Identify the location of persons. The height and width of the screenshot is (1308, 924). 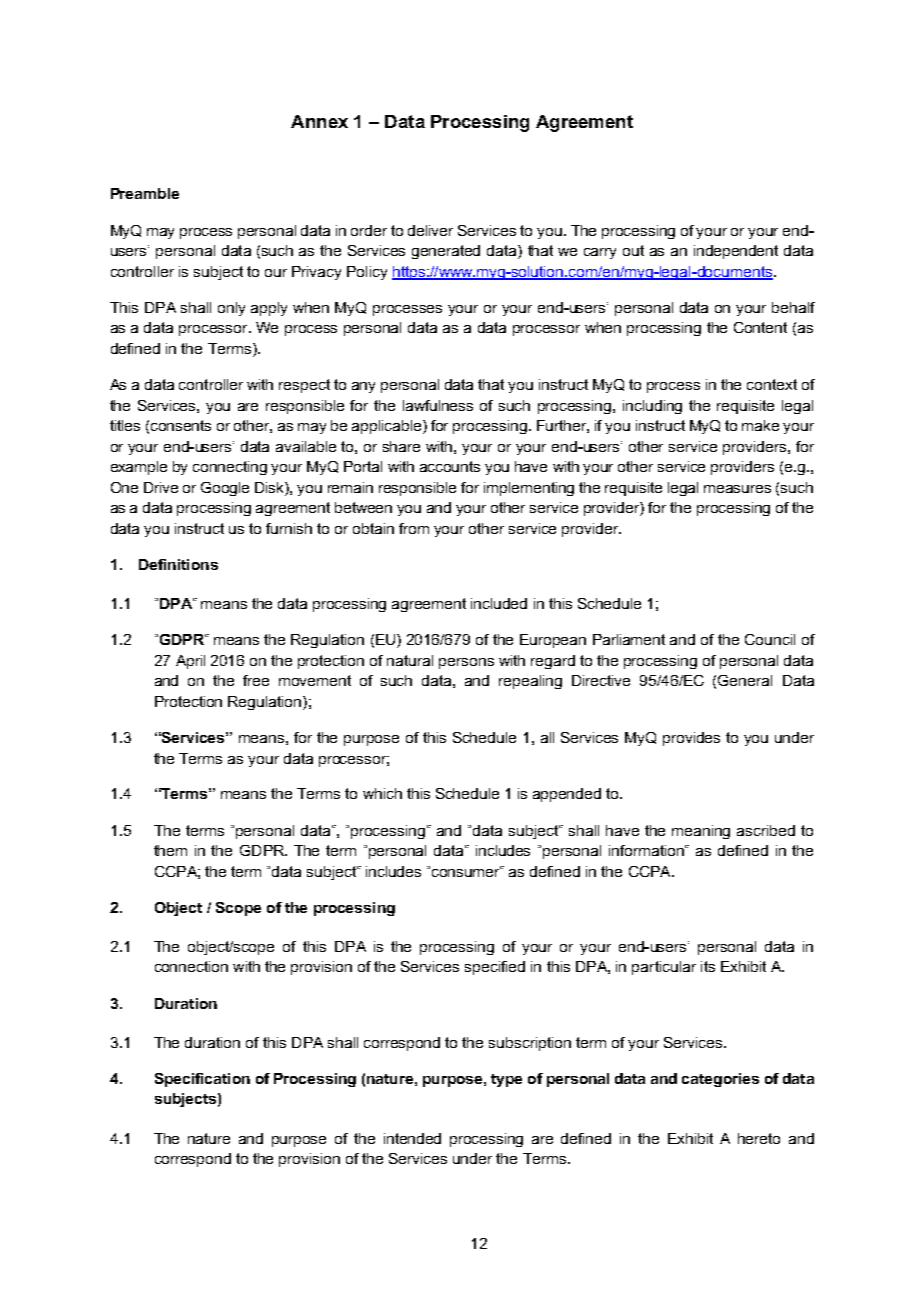
(466, 663).
